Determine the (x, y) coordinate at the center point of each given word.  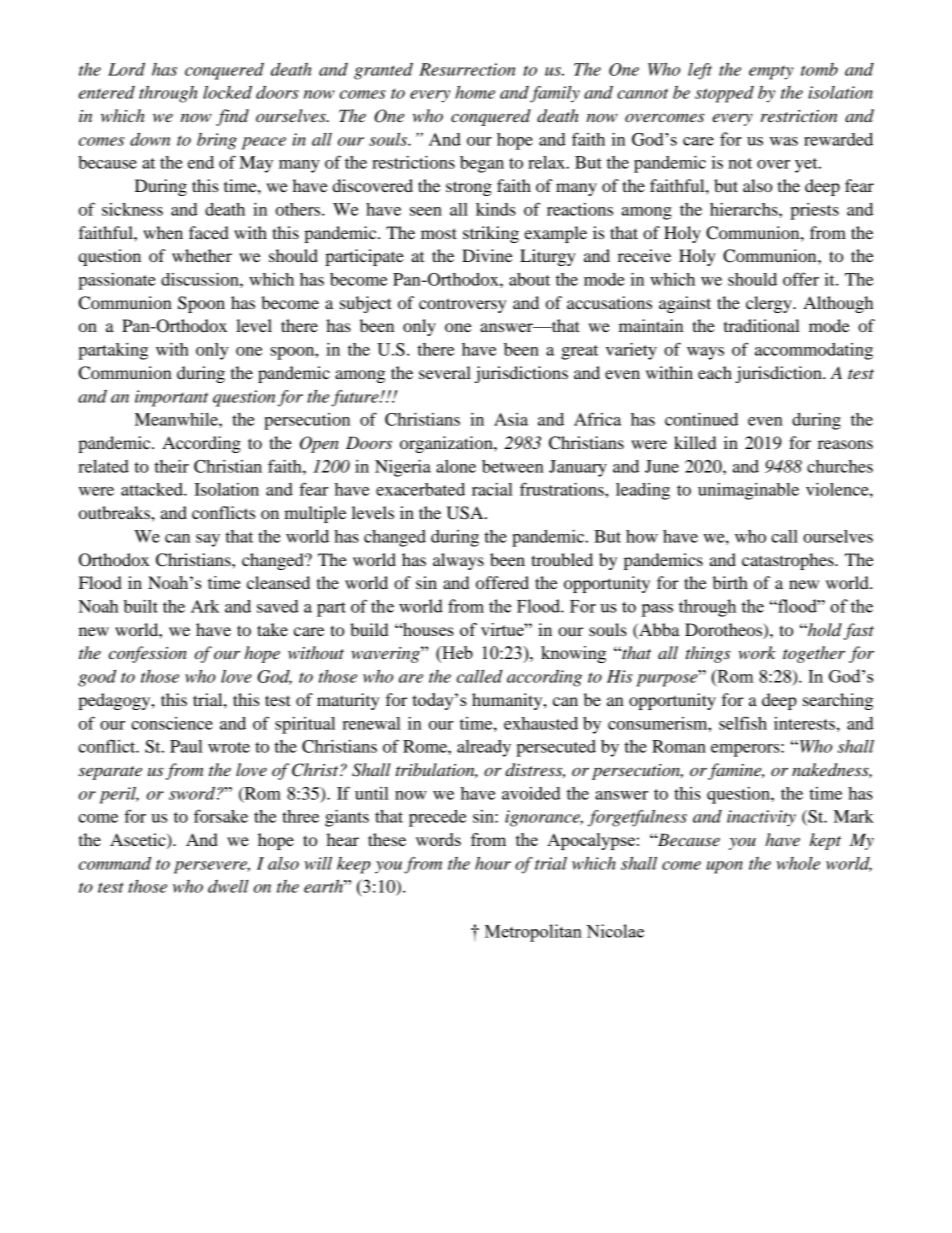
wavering (386, 654)
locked (227, 92)
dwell (228, 886)
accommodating (814, 351)
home (475, 92)
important (171, 398)
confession (148, 654)
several (445, 372)
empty (771, 72)
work (757, 652)
